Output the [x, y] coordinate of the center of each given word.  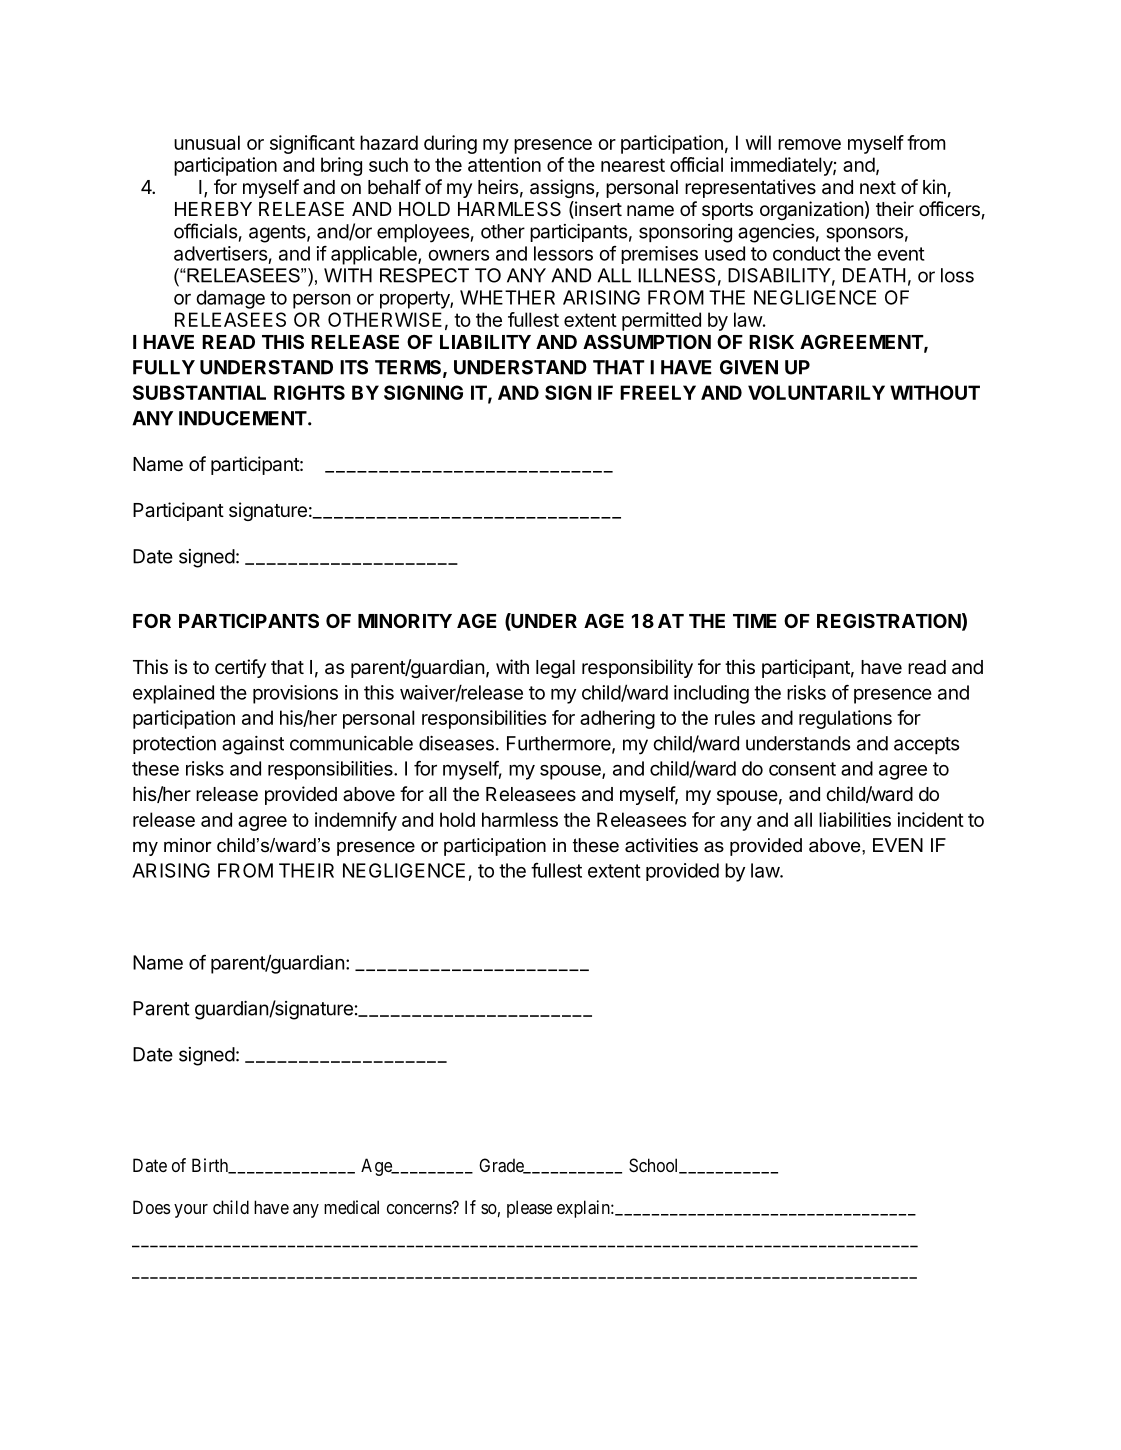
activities [661, 845]
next [878, 187]
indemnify [356, 821]
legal [555, 669]
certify [240, 668]
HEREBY [213, 209]
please [529, 1209]
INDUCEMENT [243, 418]
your [191, 1211]
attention [504, 164]
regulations [845, 719]
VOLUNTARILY [816, 392]
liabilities [855, 819]
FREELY [658, 392]
